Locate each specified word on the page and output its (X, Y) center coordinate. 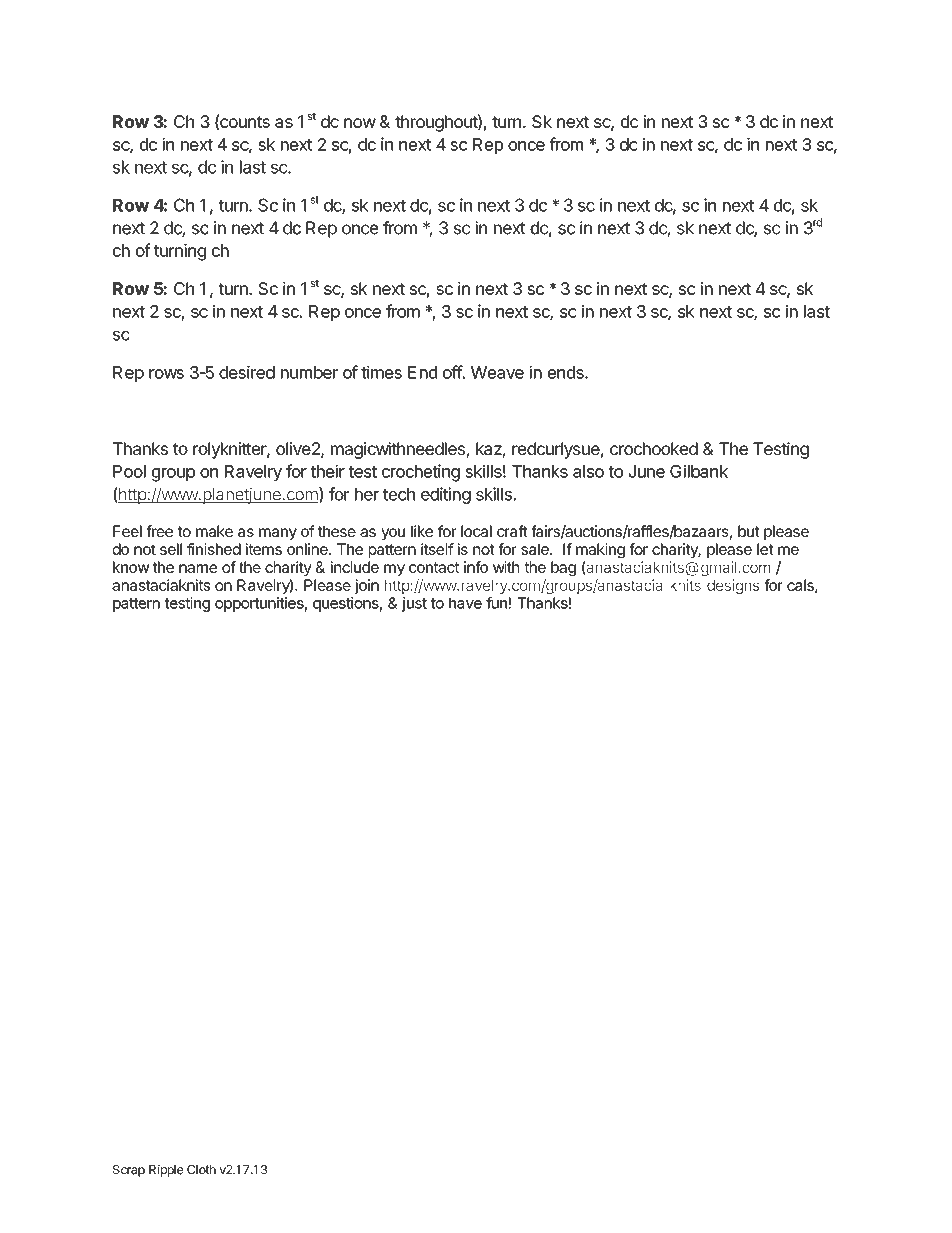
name (198, 568)
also (588, 471)
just (414, 604)
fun (497, 603)
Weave (497, 372)
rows (166, 374)
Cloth (201, 1170)
